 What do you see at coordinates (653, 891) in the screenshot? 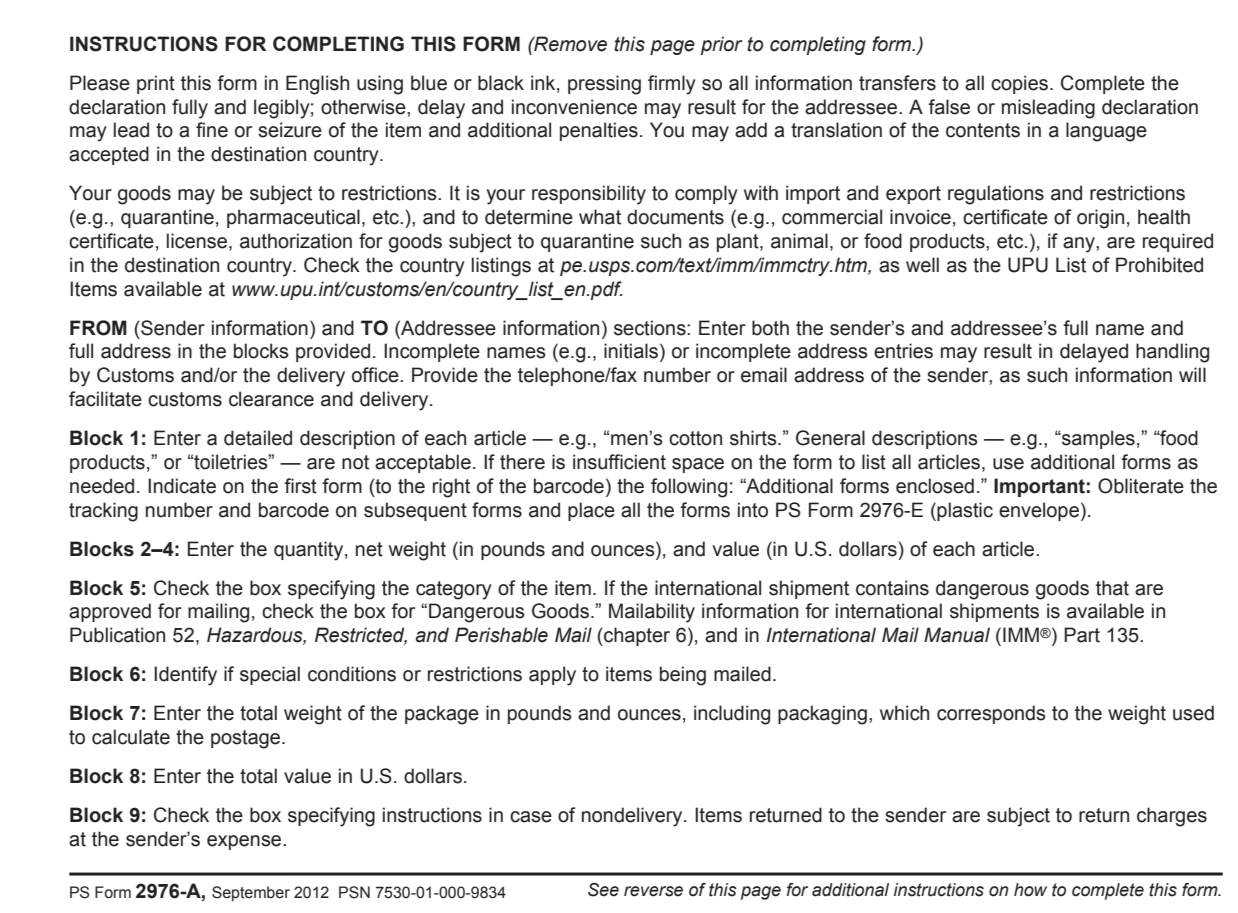
I see `reverse` at bounding box center [653, 891].
